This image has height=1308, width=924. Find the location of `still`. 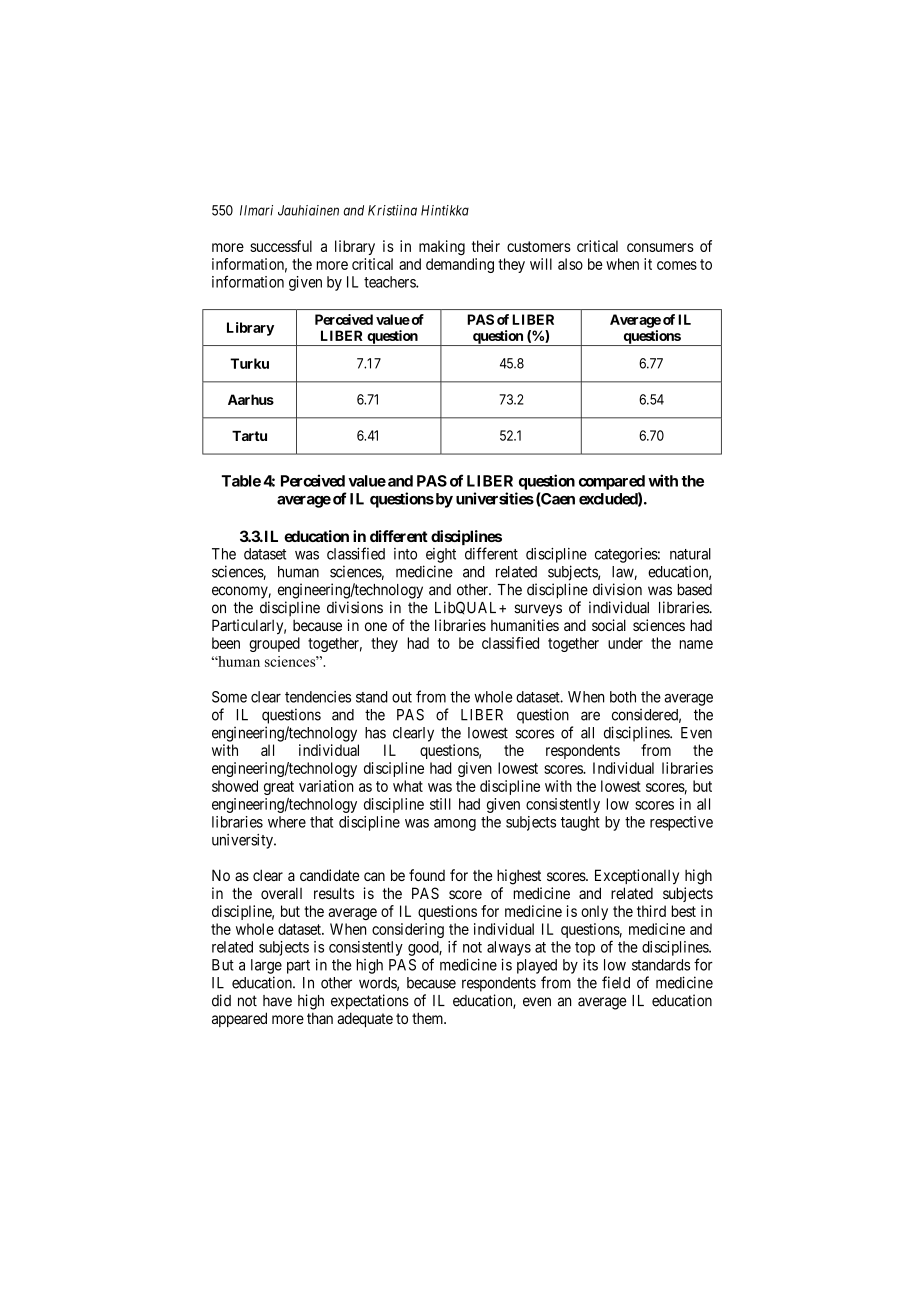

still is located at coordinates (440, 804).
